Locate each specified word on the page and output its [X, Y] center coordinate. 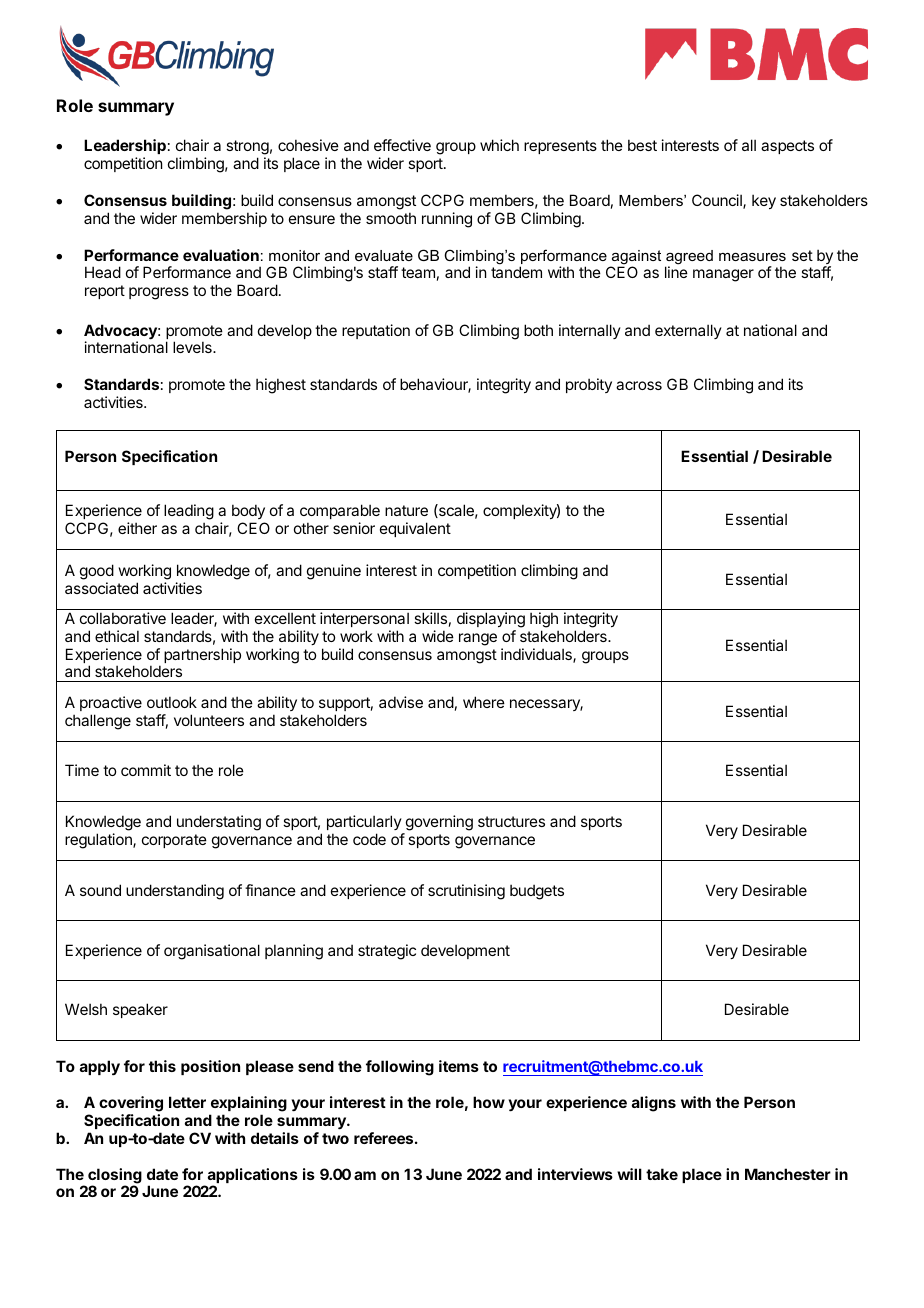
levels [193, 347]
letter [187, 1102]
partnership [202, 655]
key [764, 201]
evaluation [221, 255]
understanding [175, 892]
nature [406, 510]
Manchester [788, 1174]
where [484, 702]
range [478, 639]
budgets [537, 892]
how [489, 1102]
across [639, 385]
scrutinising [466, 892]
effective [402, 145]
